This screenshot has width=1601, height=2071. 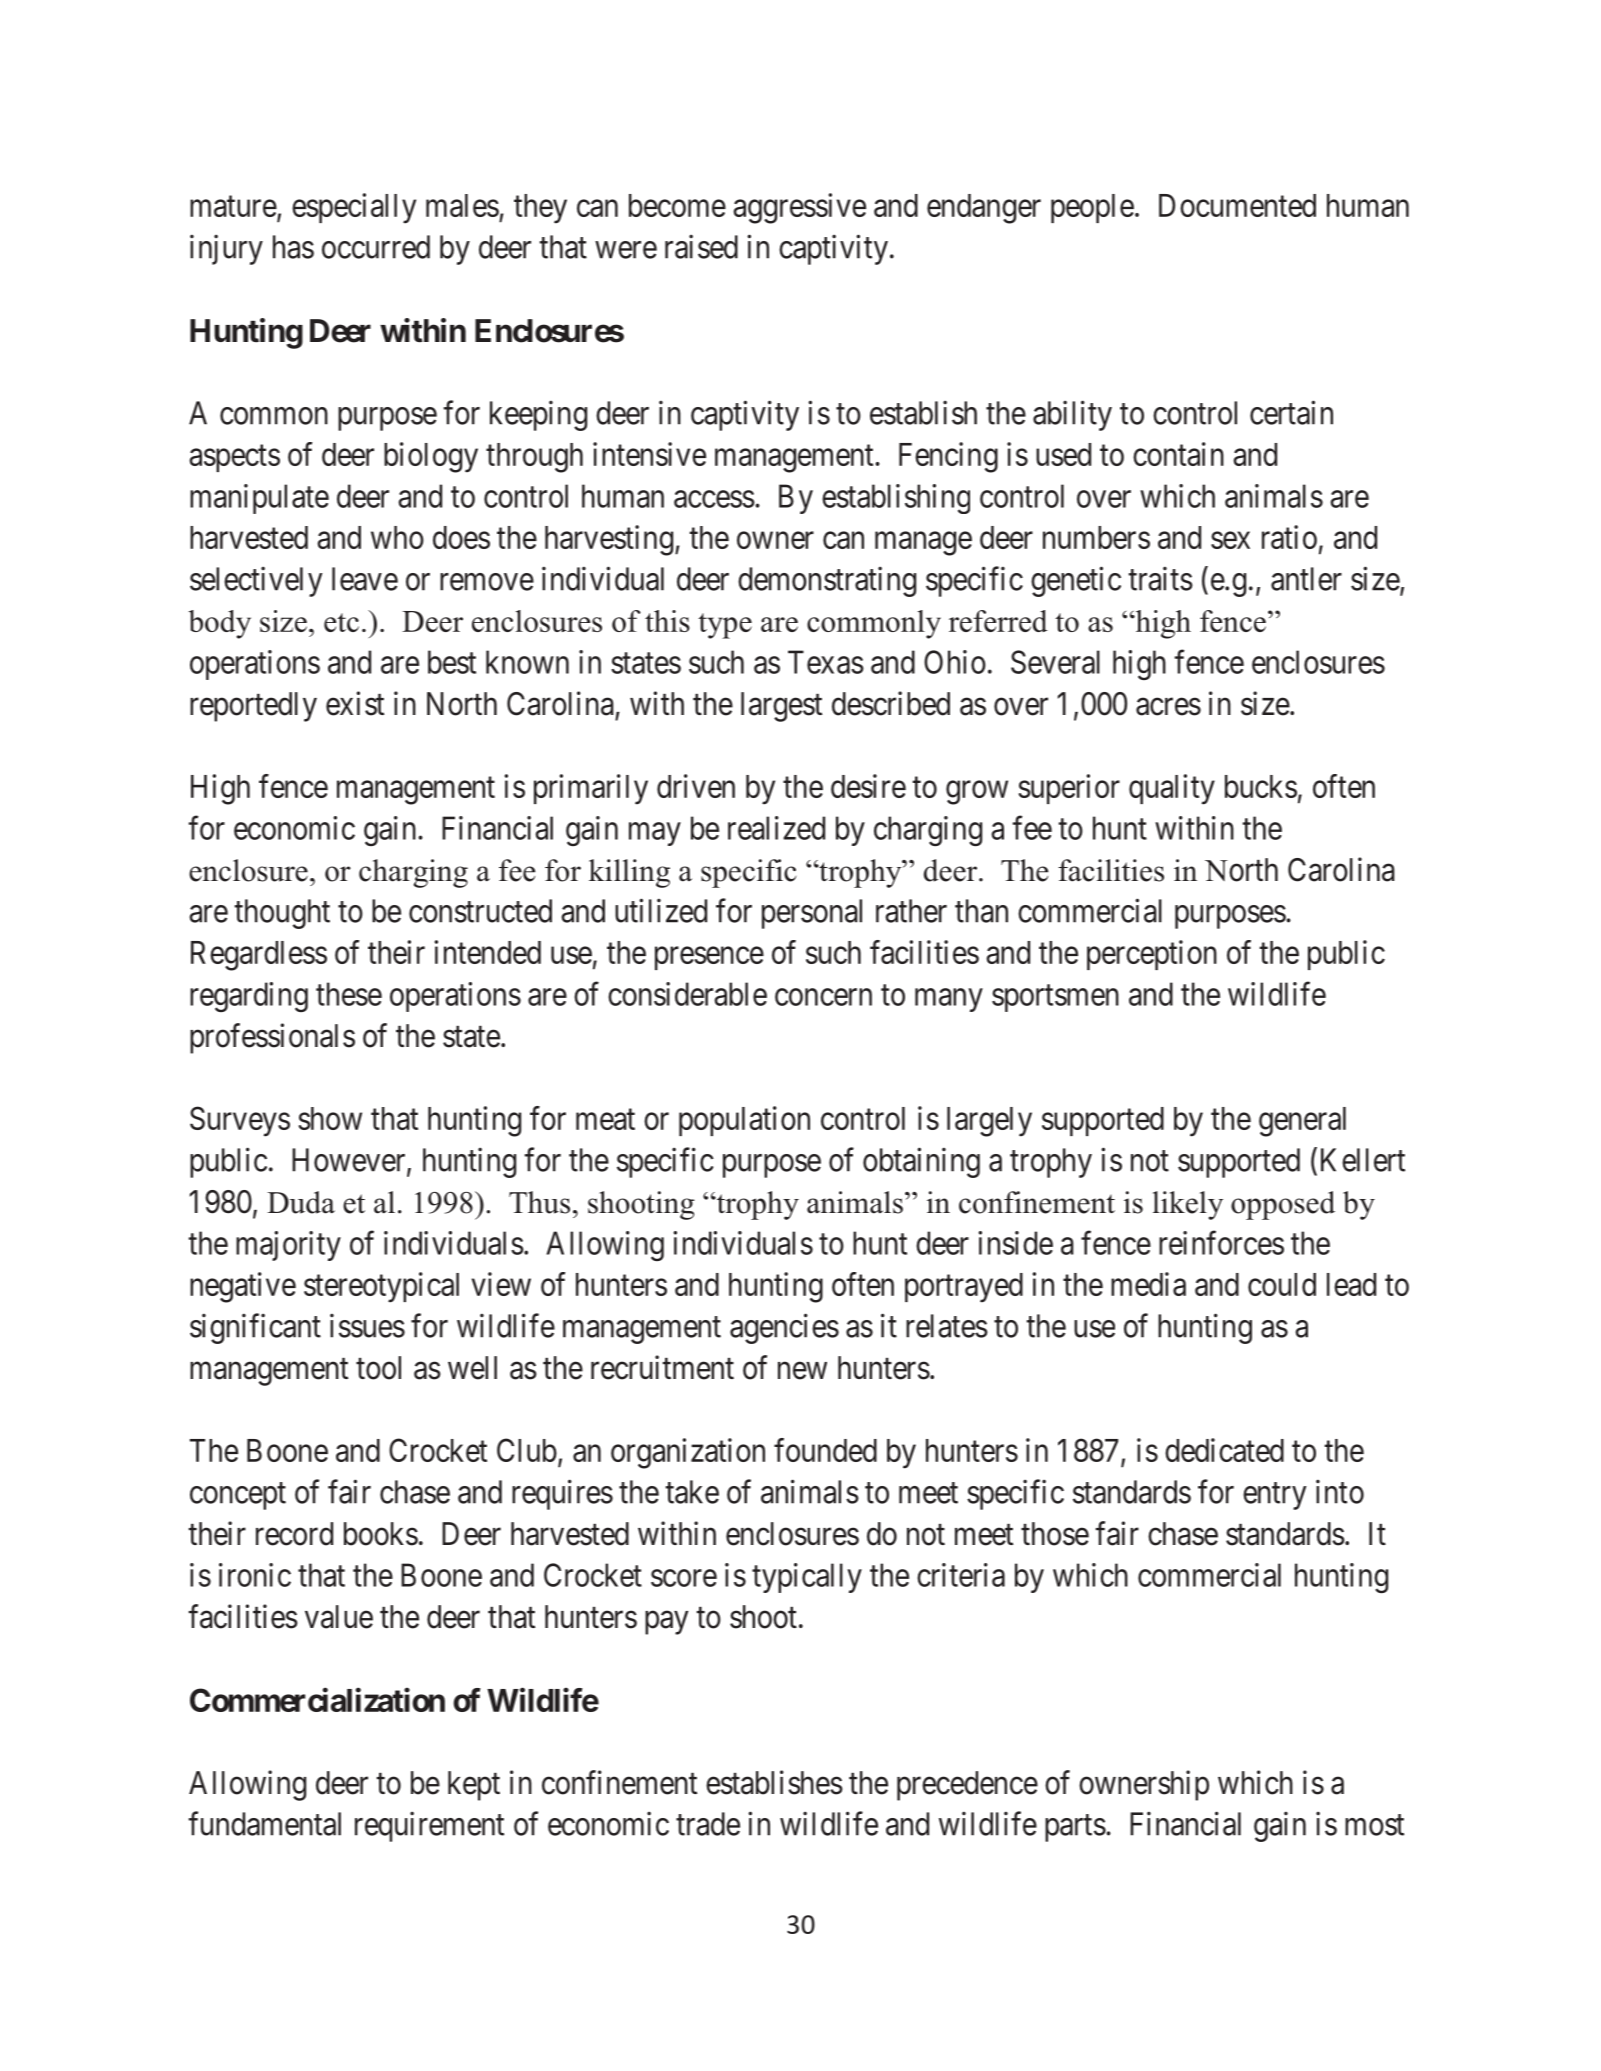 What do you see at coordinates (799, 208) in the screenshot?
I see `aggressive` at bounding box center [799, 208].
